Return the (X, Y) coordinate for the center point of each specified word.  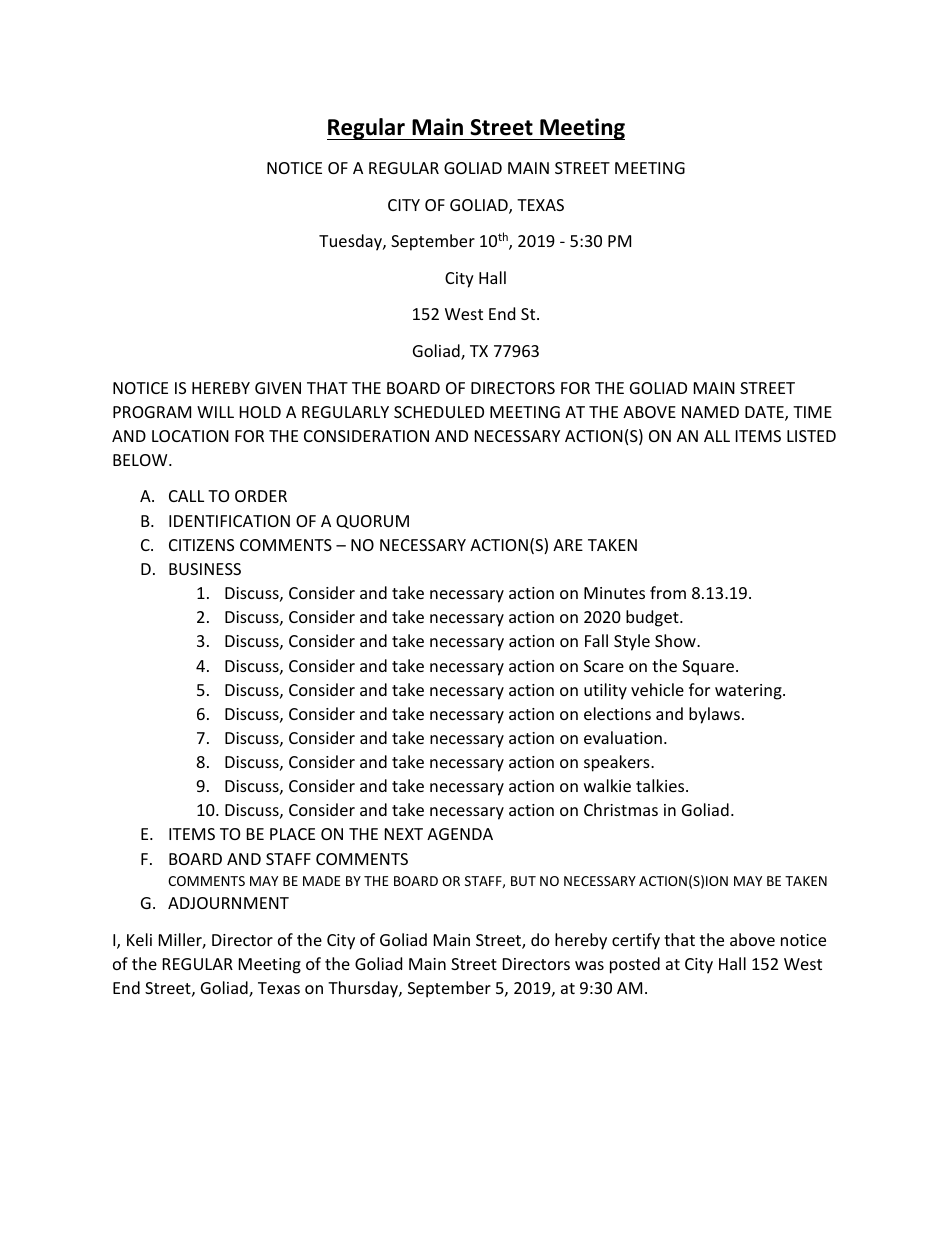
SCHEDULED (439, 412)
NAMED (710, 412)
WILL (215, 412)
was (589, 965)
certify (636, 941)
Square (708, 668)
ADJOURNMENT (228, 903)
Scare (604, 666)
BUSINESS (205, 569)
